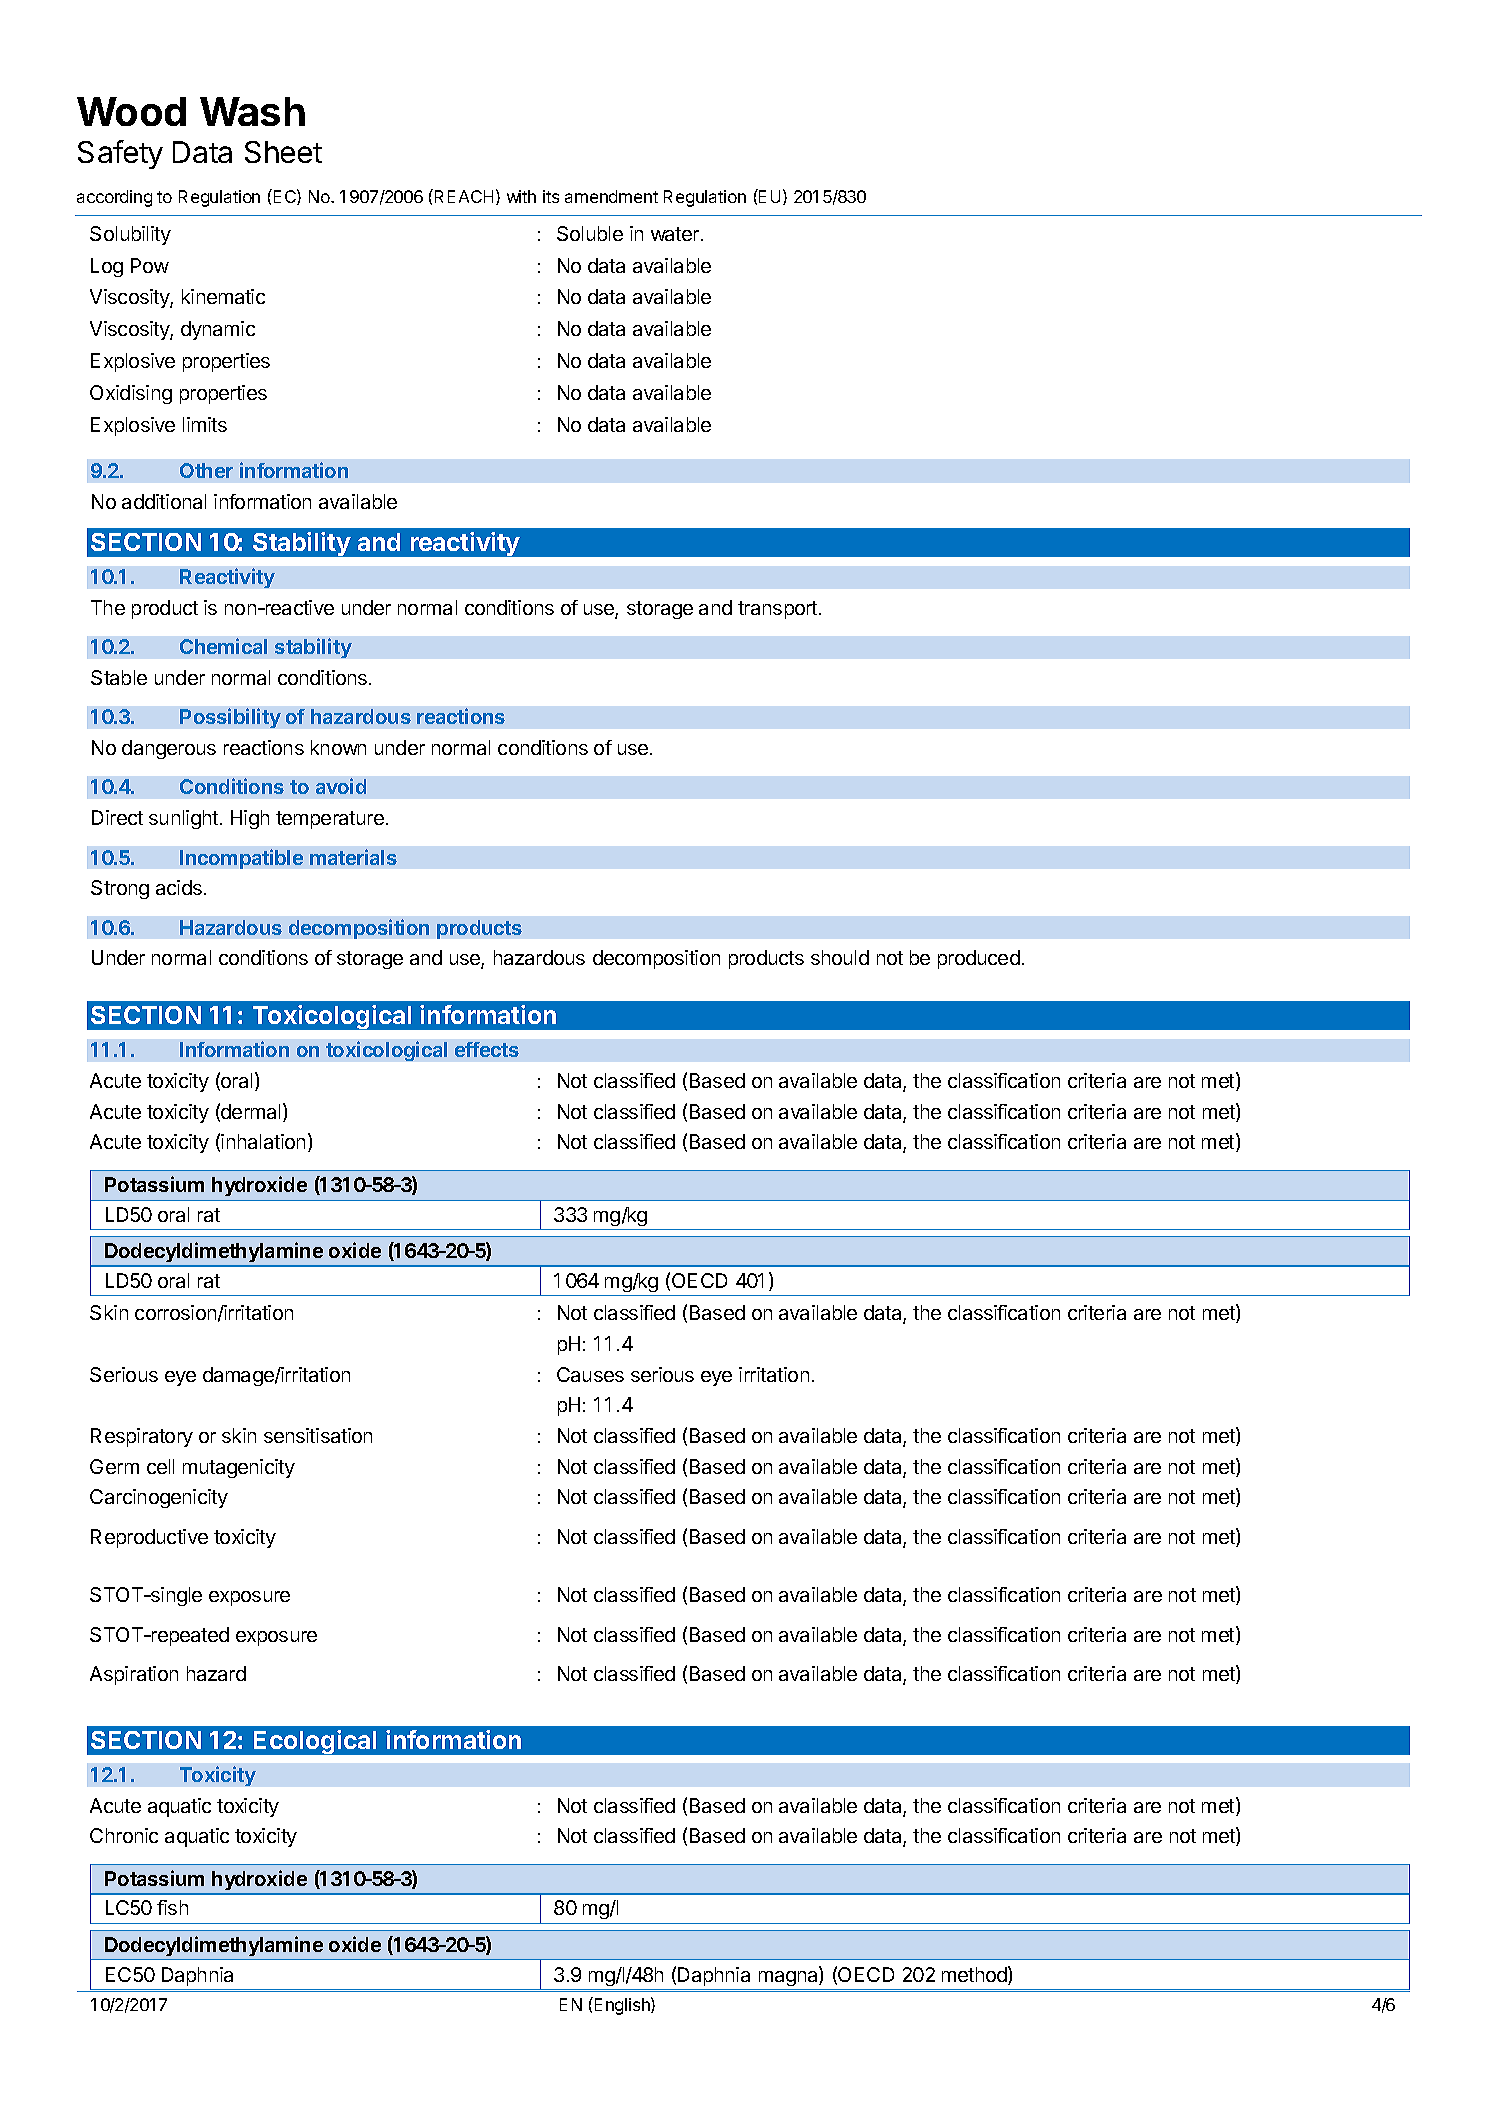 The height and width of the screenshot is (2117, 1497). Describe the element at coordinates (676, 234) in the screenshot. I see `water` at that location.
